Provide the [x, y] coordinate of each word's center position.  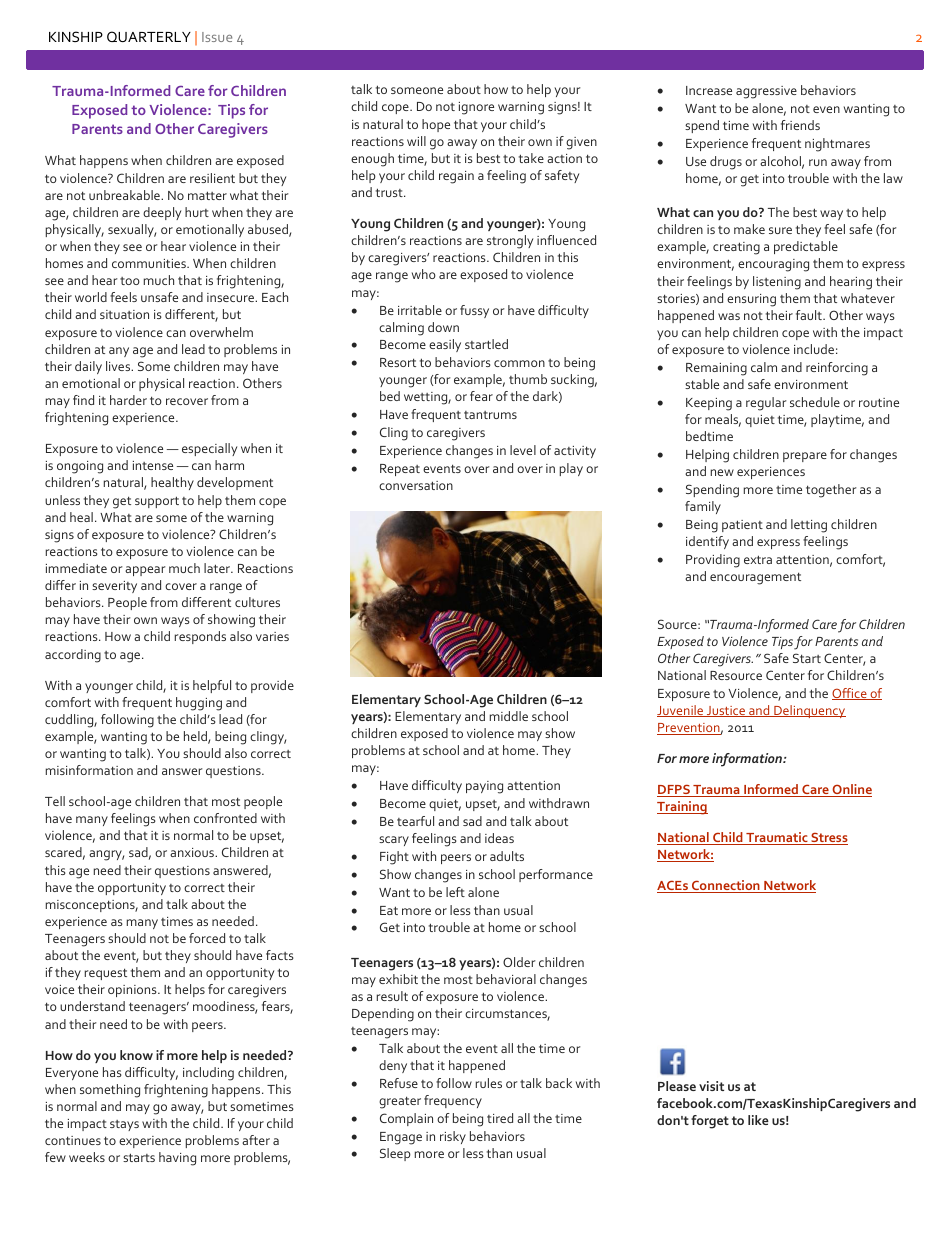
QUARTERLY [149, 36]
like [758, 1120]
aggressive [766, 92]
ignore [476, 108]
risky [453, 1137]
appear [145, 571]
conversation [416, 485]
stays [124, 1125]
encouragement [755, 578]
